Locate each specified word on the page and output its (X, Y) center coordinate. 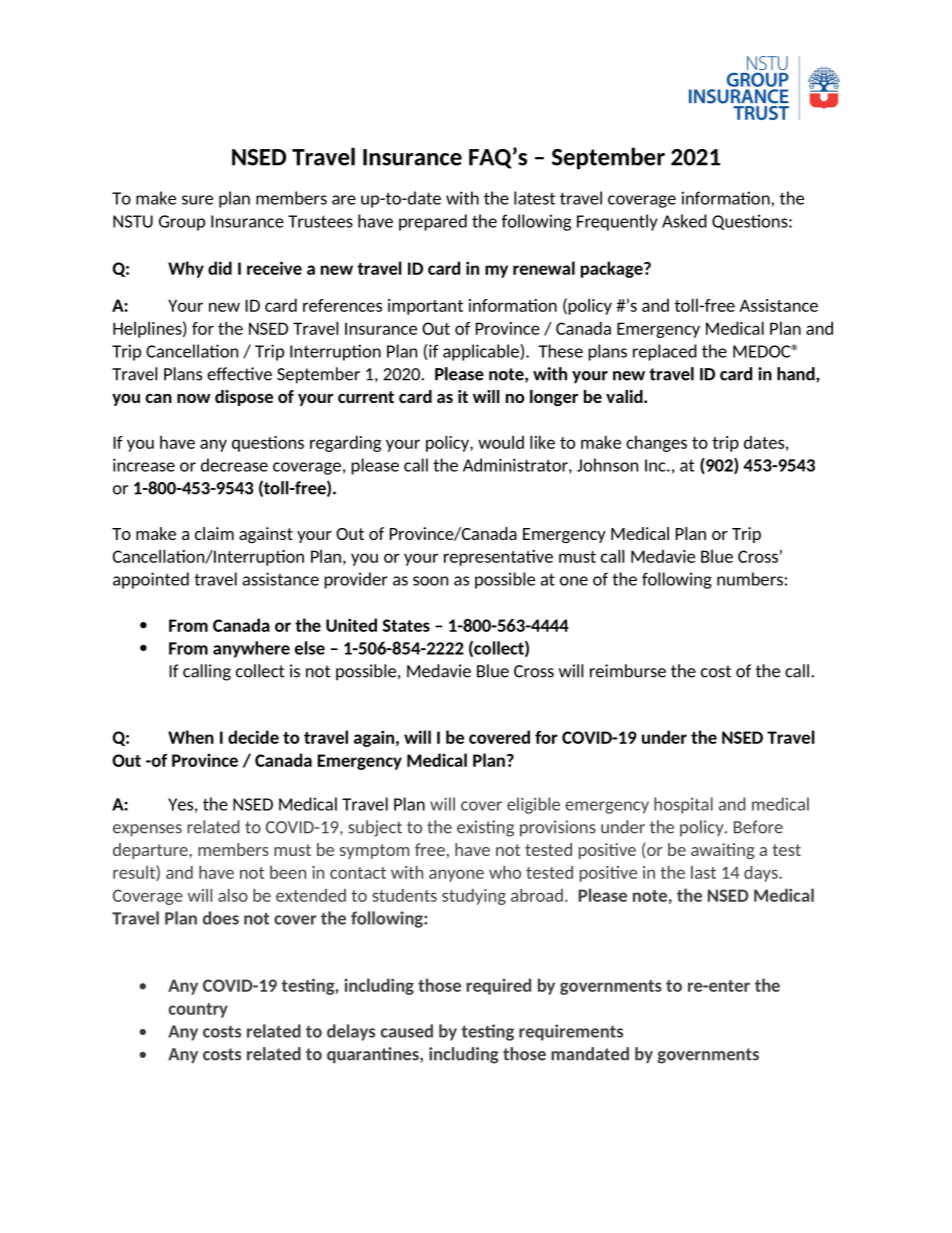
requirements (571, 1032)
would (501, 442)
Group (182, 223)
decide (253, 737)
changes (656, 443)
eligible (533, 805)
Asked (684, 221)
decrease (234, 465)
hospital (683, 805)
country (198, 1010)
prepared (433, 222)
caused (407, 1031)
